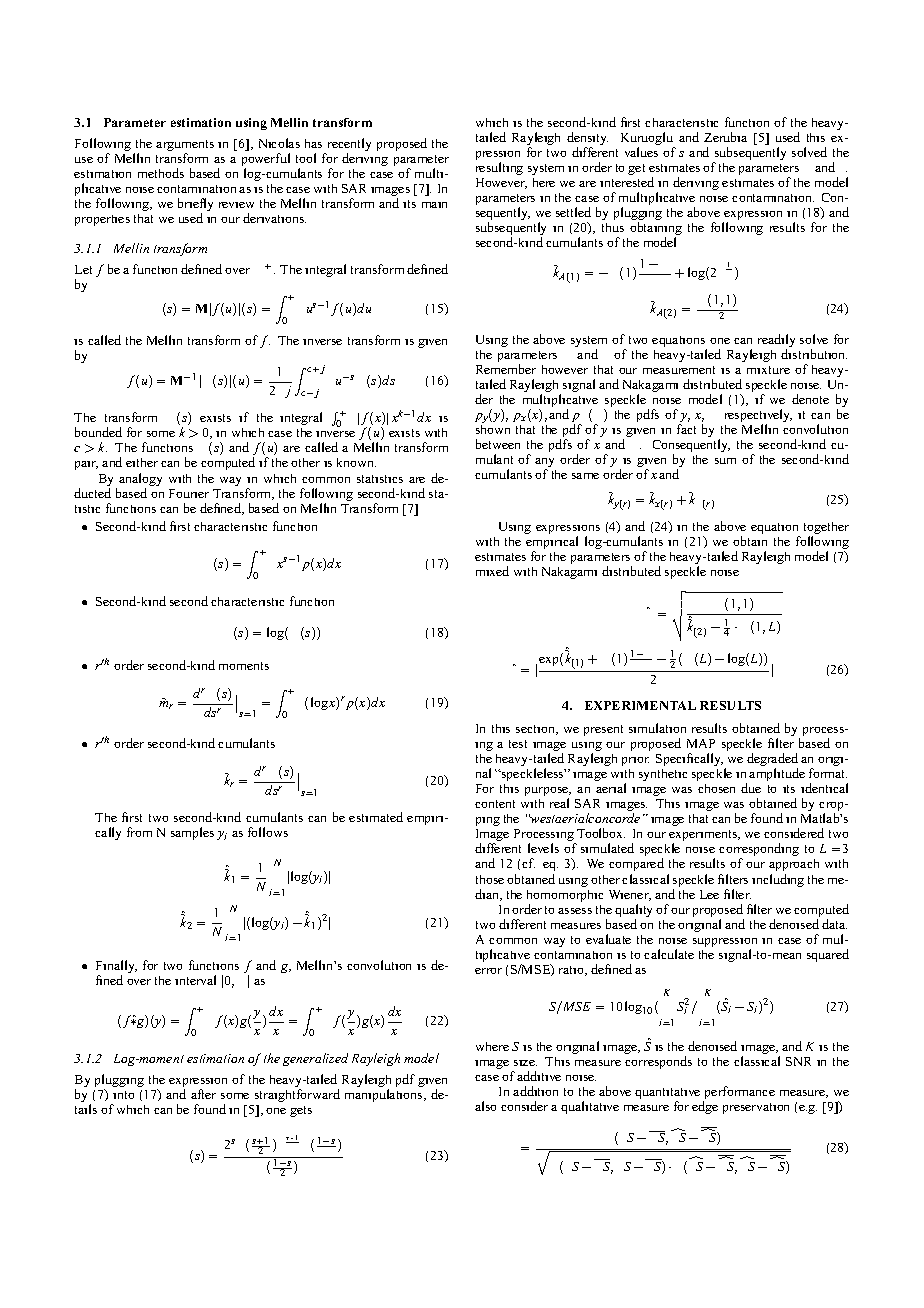  I want to click on resulting, so click(499, 168).
